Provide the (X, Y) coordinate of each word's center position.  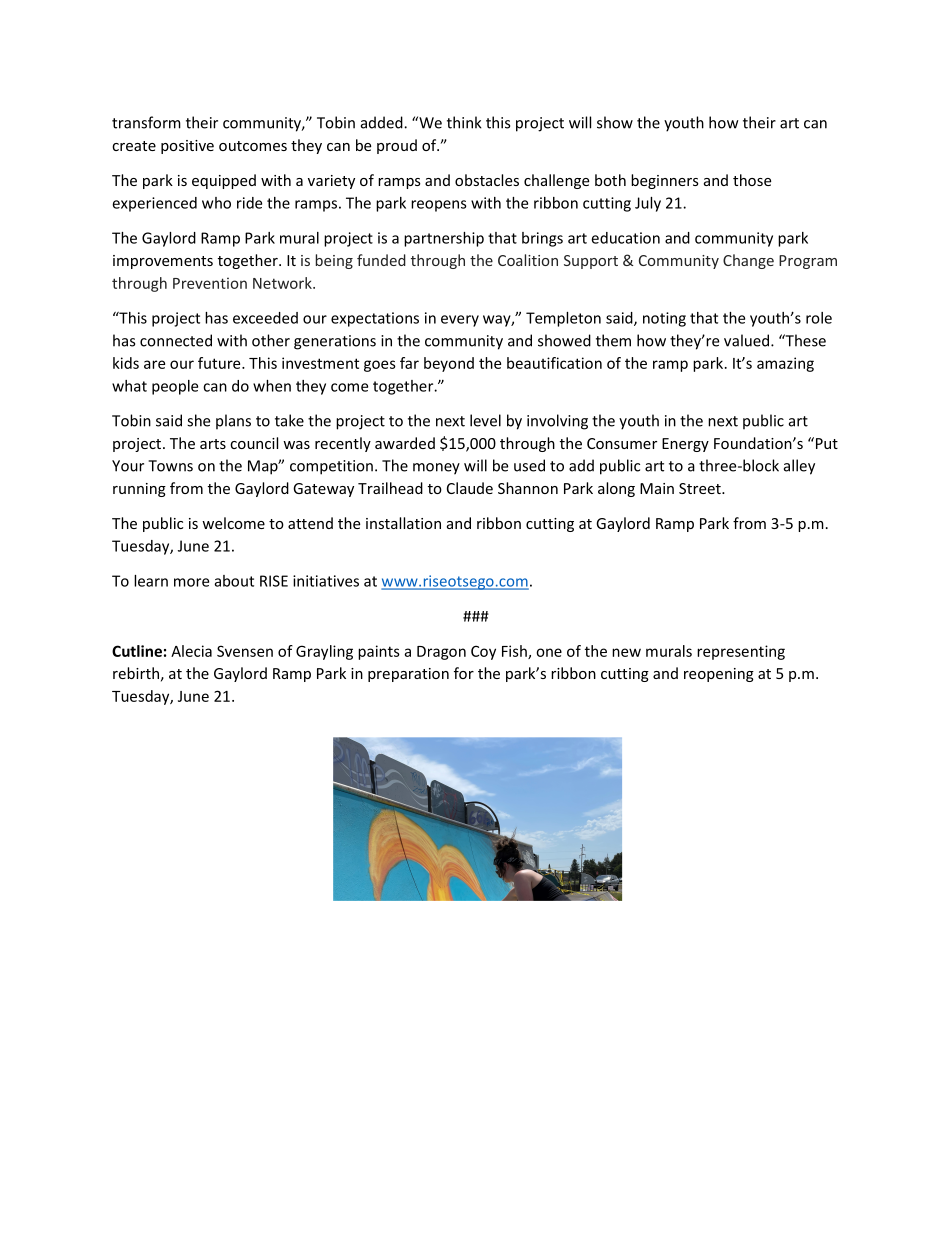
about (234, 581)
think (464, 122)
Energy (685, 445)
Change (748, 261)
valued (748, 340)
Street (701, 488)
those (752, 180)
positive (187, 147)
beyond (449, 364)
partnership (444, 239)
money (436, 469)
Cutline (137, 651)
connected (176, 340)
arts (213, 444)
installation (403, 523)
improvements (163, 262)
